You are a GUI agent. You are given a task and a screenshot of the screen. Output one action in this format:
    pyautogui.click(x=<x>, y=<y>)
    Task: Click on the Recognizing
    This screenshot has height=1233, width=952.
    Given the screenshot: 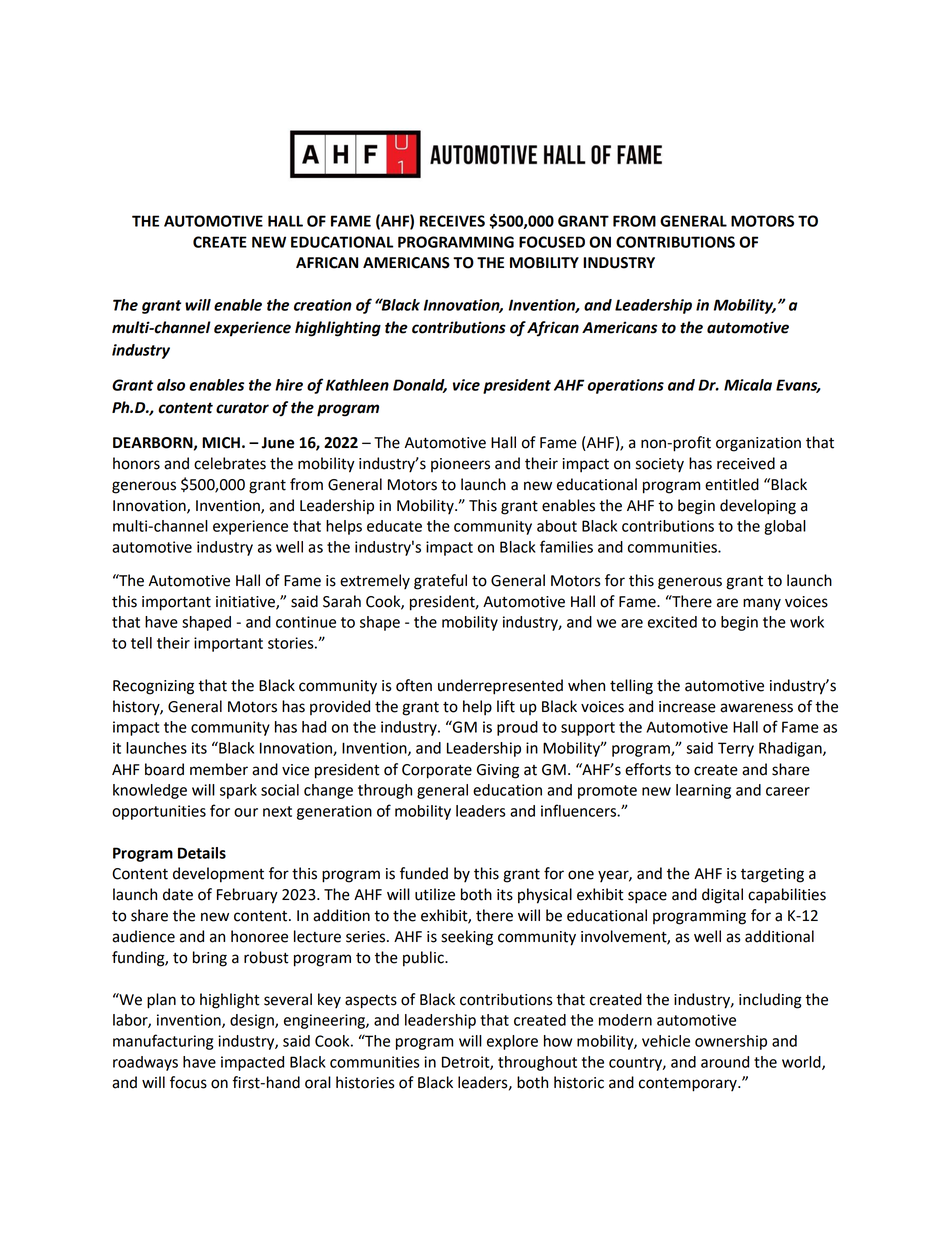 What is the action you would take?
    pyautogui.click(x=153, y=687)
